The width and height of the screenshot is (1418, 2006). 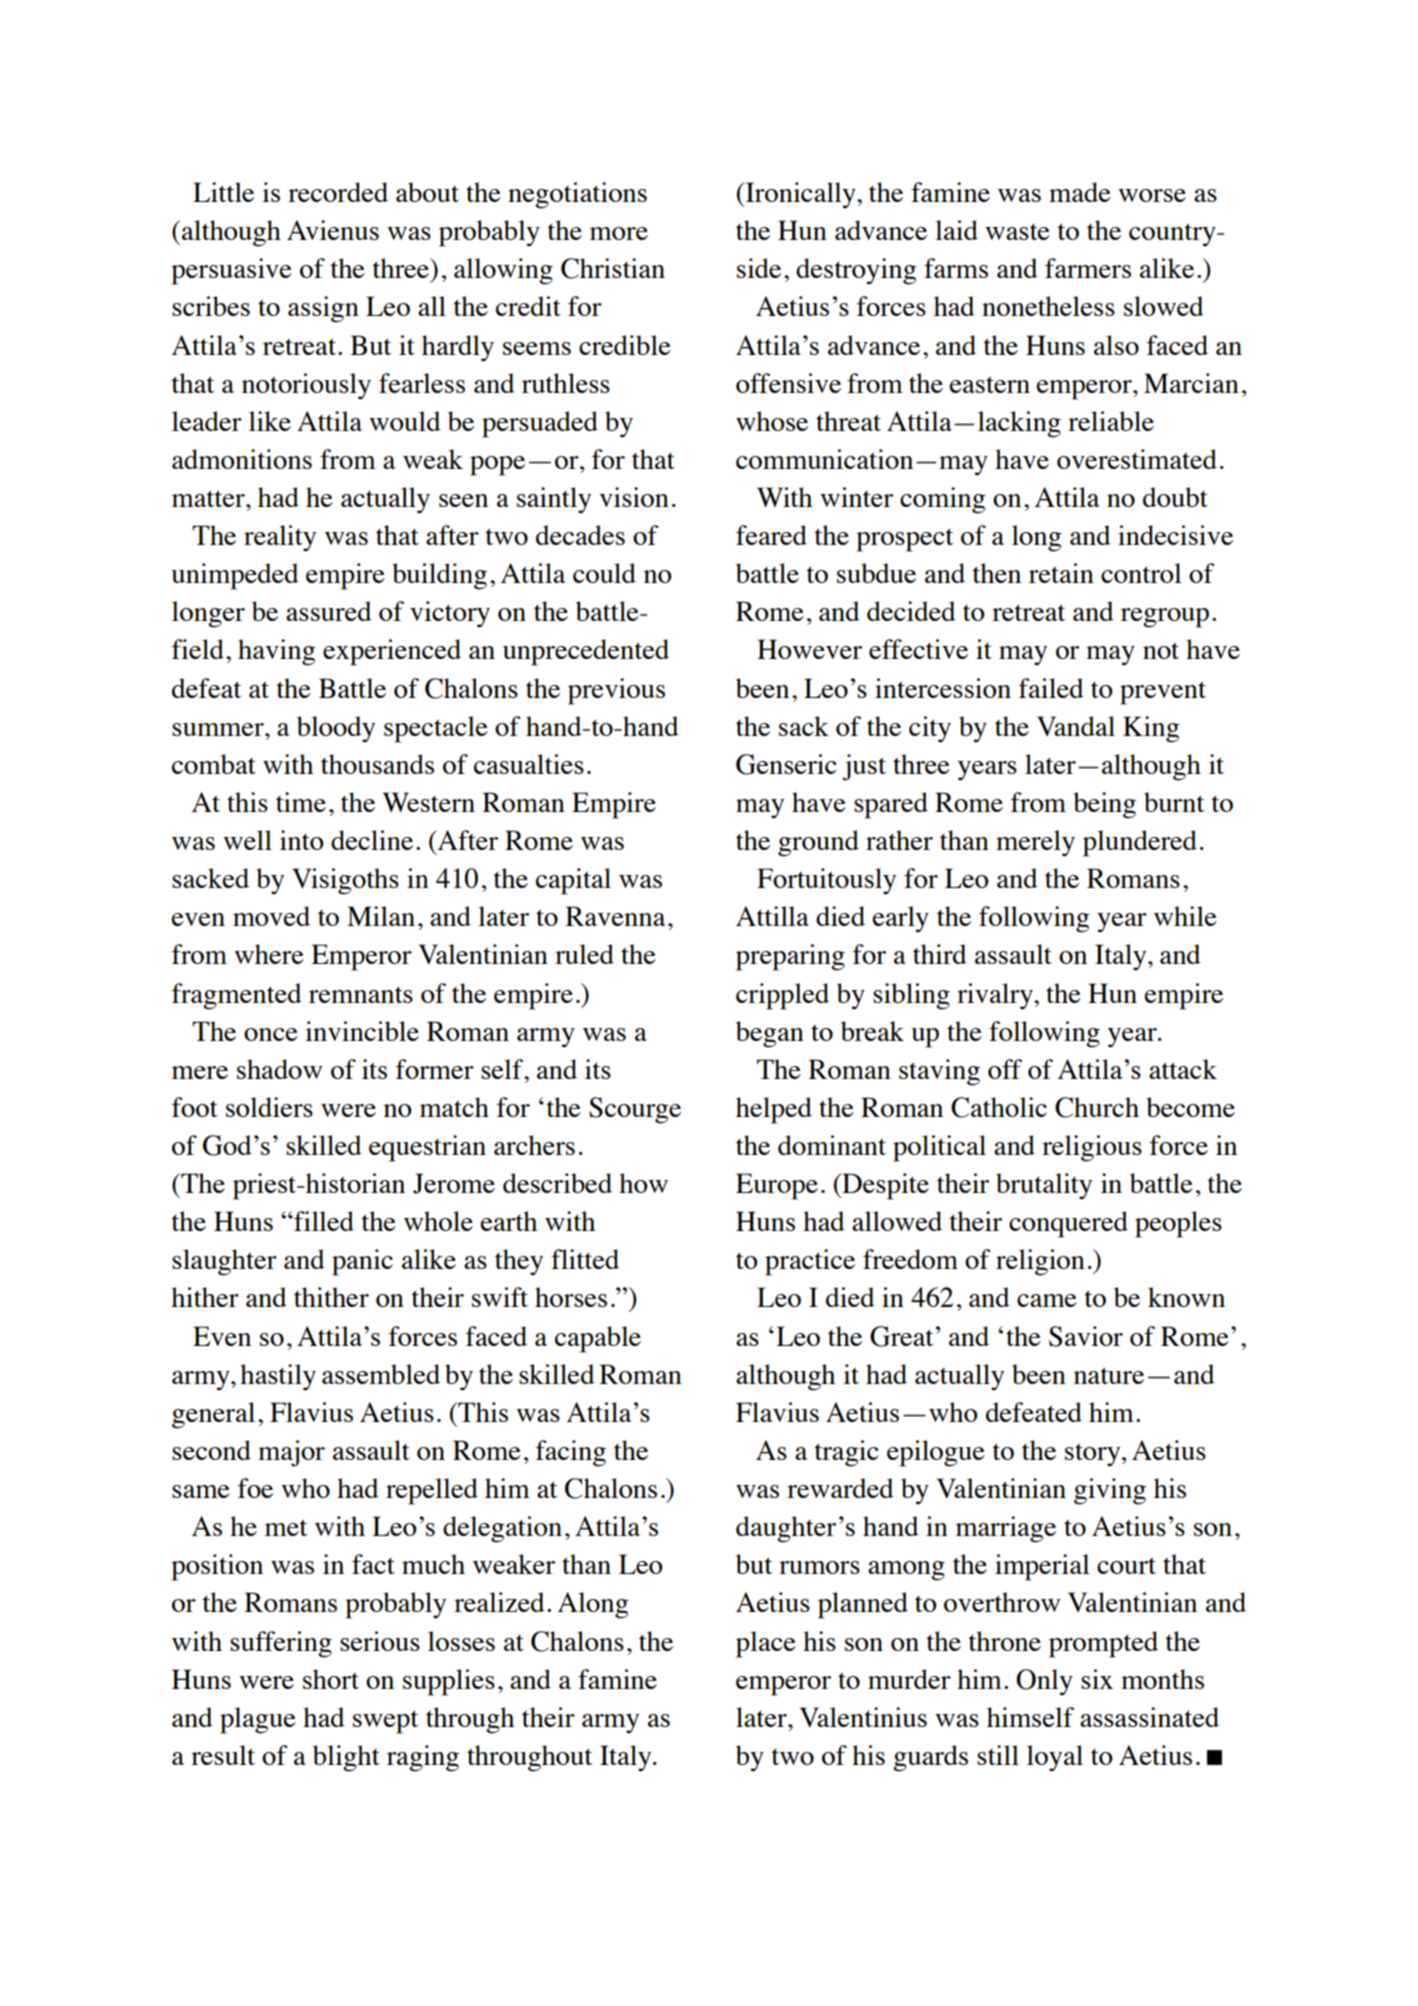 What do you see at coordinates (604, 573) in the screenshot?
I see `could` at bounding box center [604, 573].
